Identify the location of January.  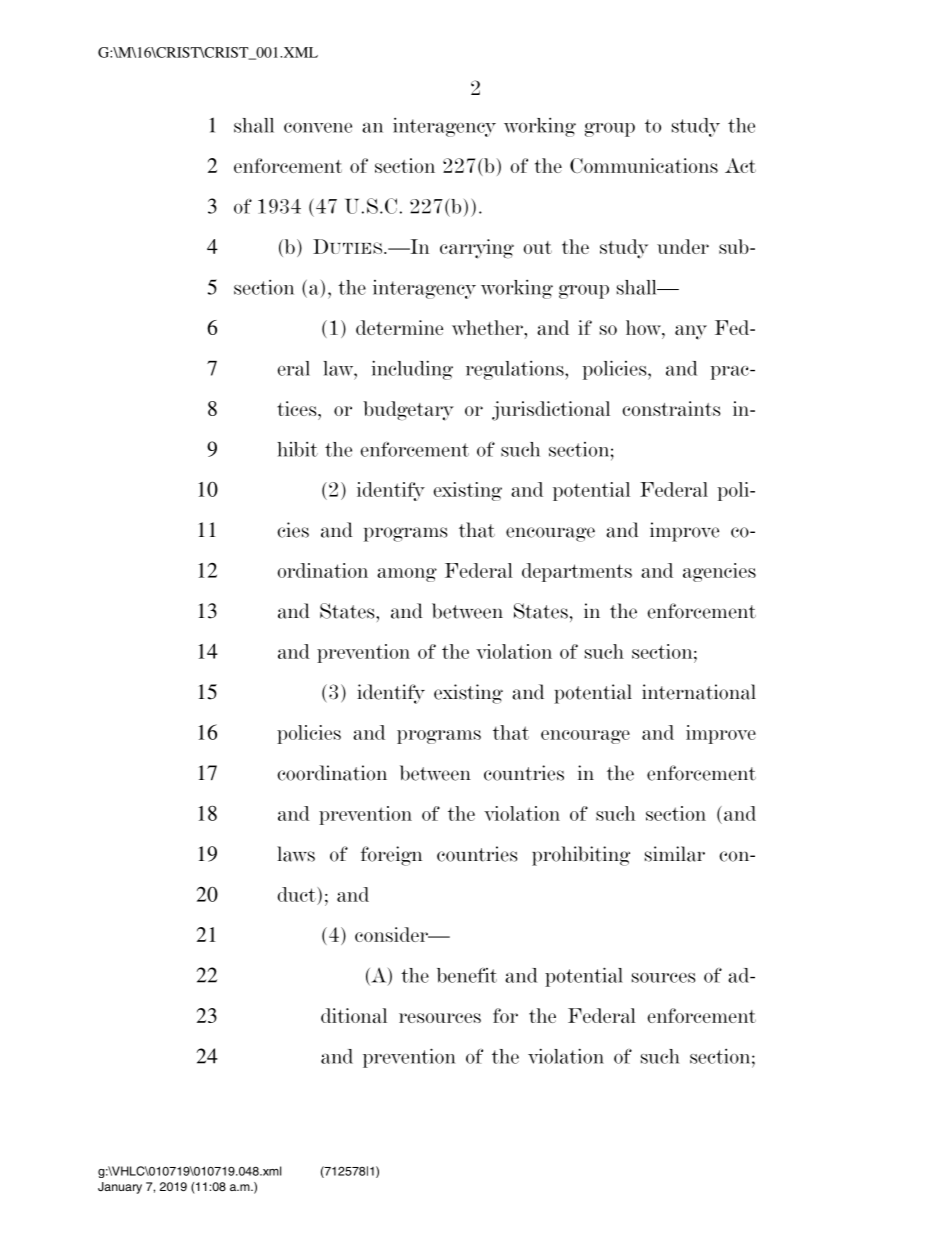
(120, 1188).
